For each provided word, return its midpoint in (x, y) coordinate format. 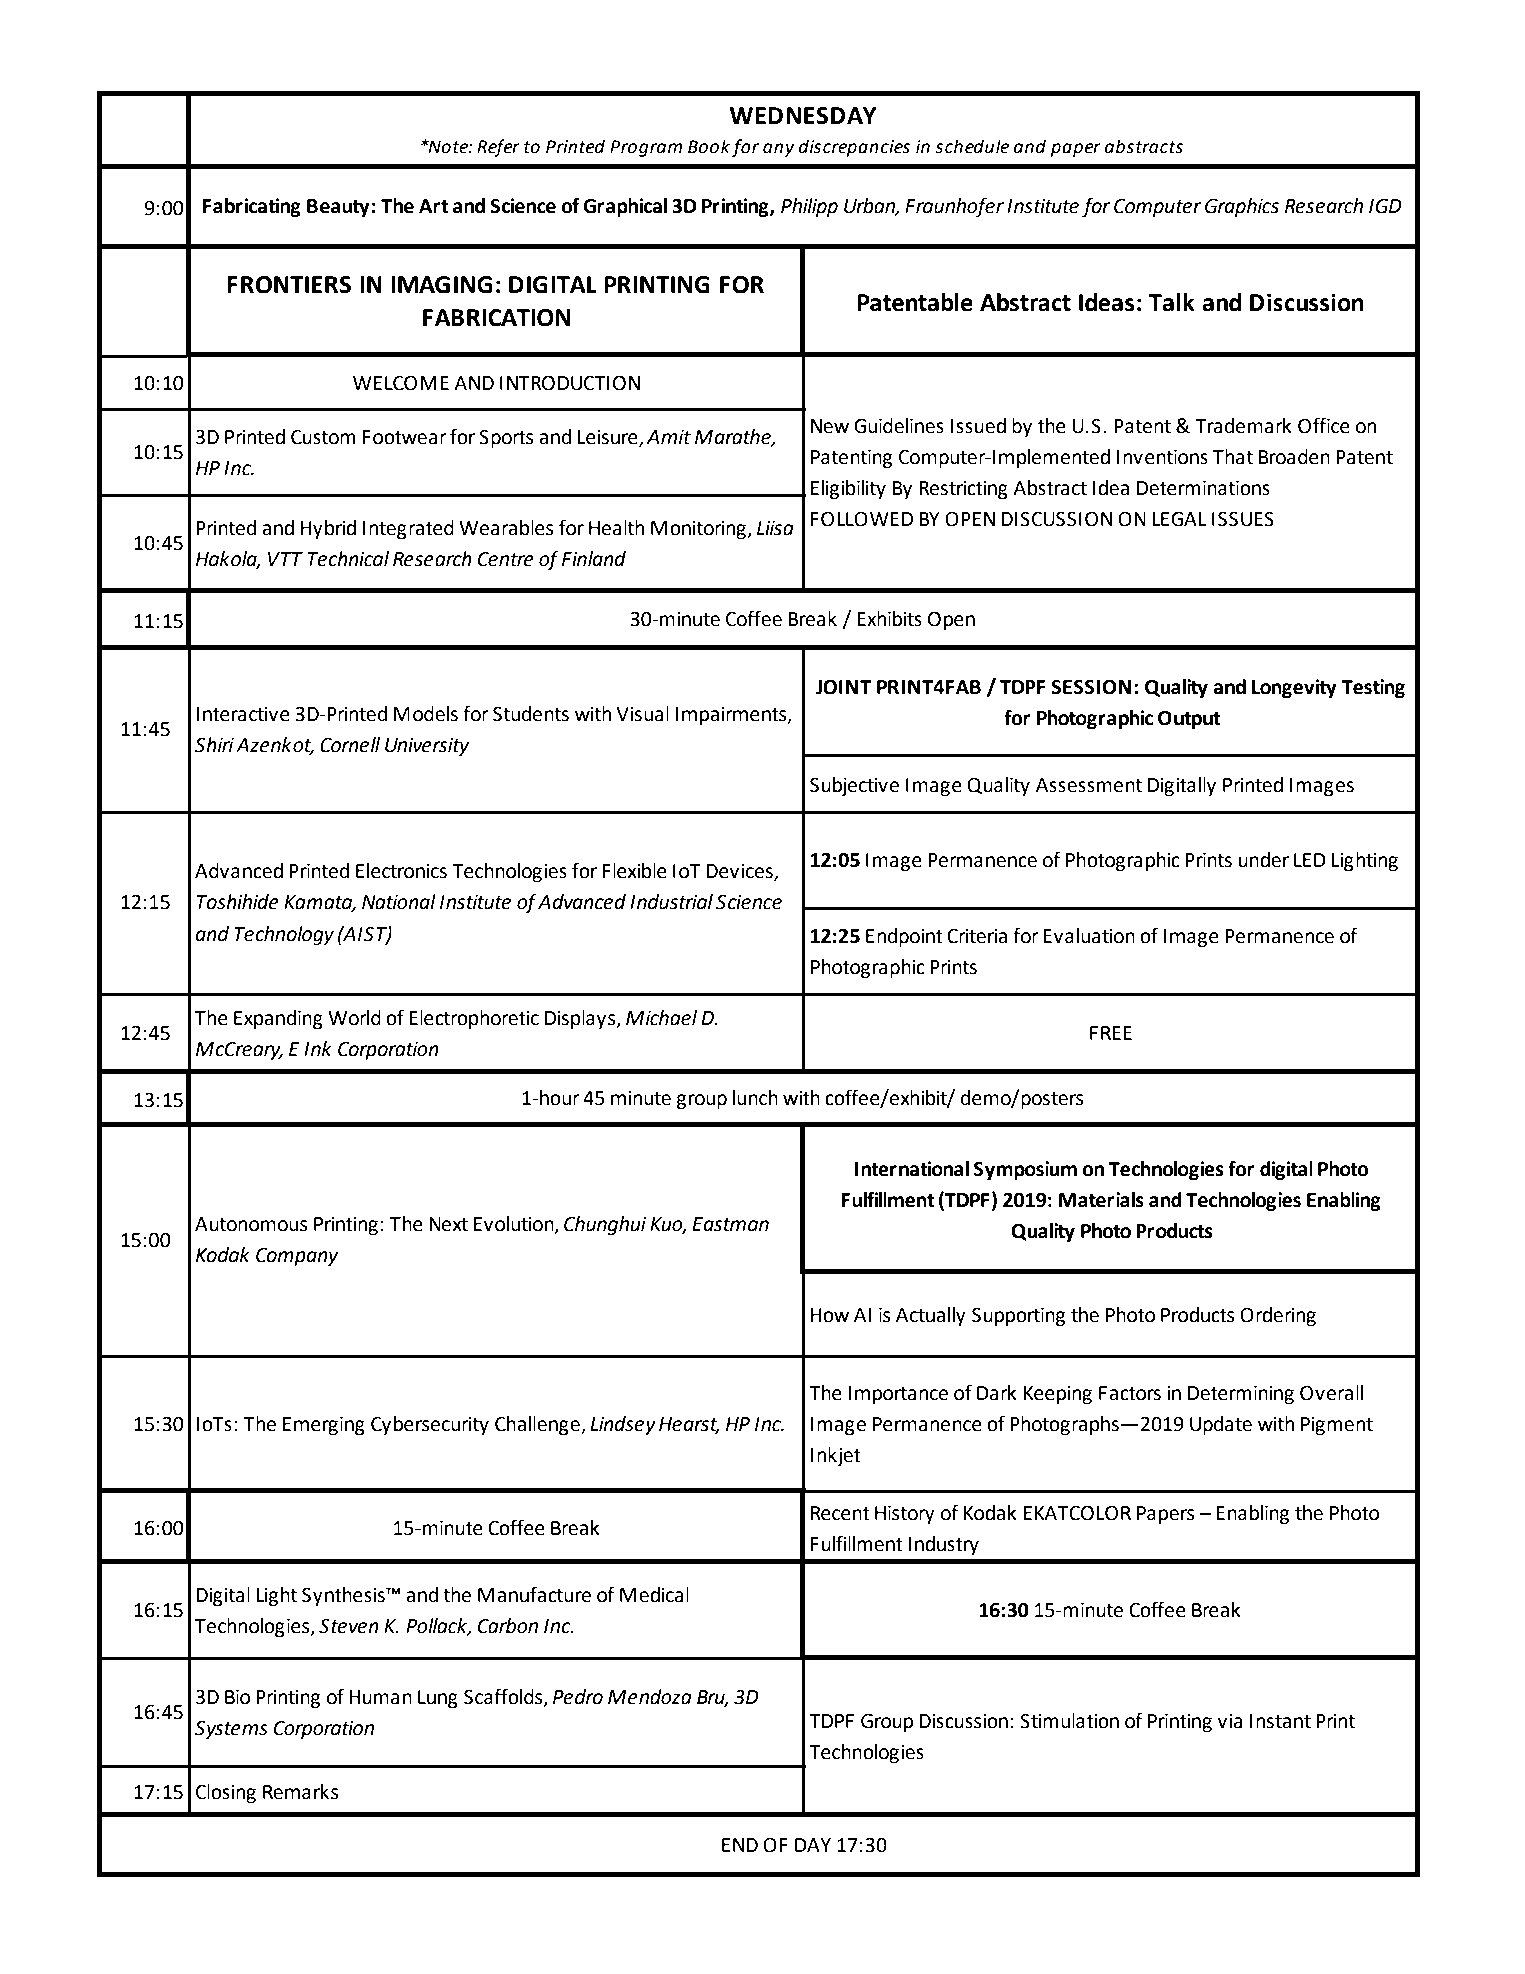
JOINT (844, 687)
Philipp (809, 207)
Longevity (1294, 688)
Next (448, 1224)
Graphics (1242, 207)
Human (380, 1697)
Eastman (730, 1224)
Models (426, 714)
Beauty (338, 208)
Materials (1101, 1200)
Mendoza (650, 1697)
